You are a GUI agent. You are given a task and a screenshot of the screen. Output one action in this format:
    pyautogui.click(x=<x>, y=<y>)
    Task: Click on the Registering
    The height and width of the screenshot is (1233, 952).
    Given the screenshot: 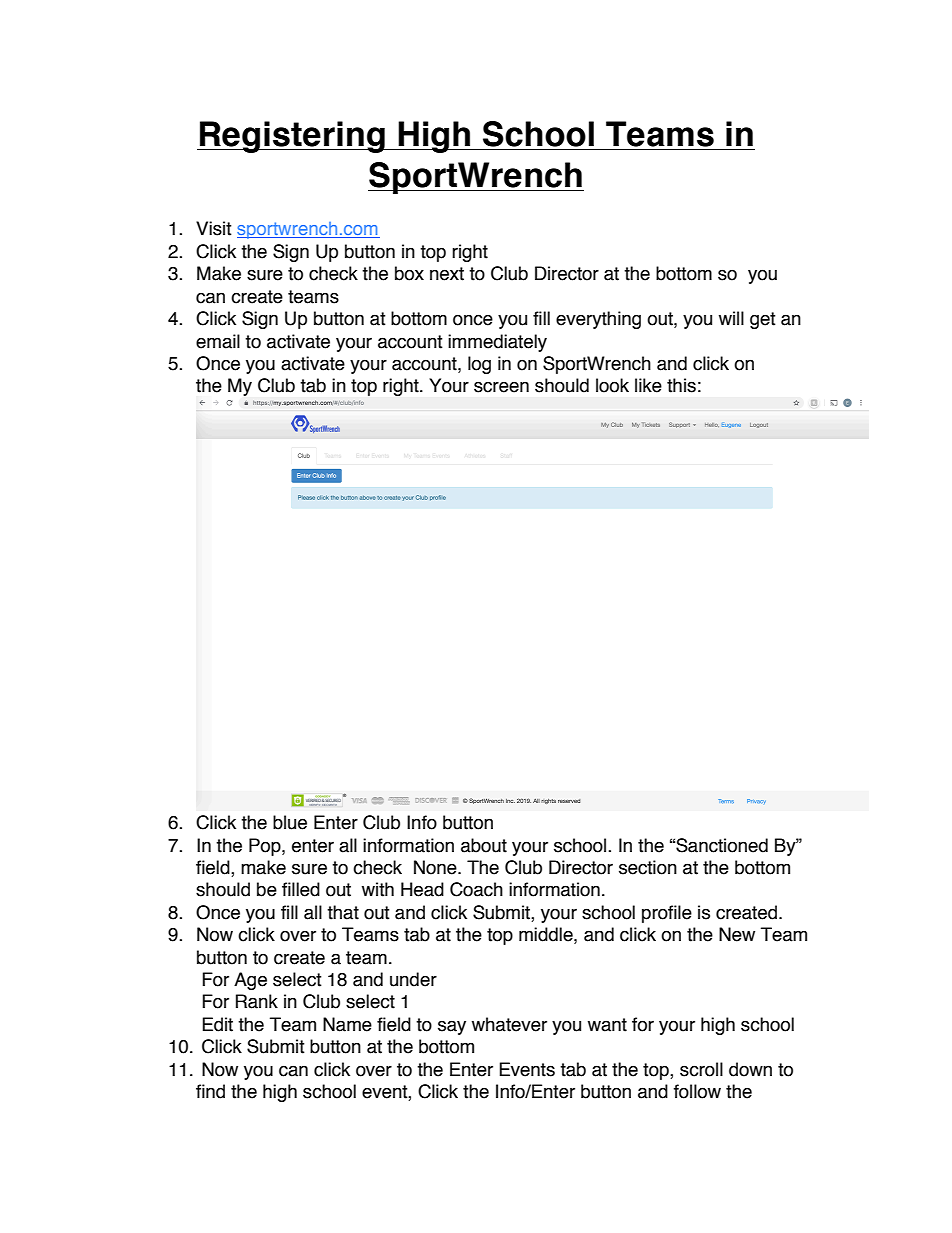 What is the action you would take?
    pyautogui.click(x=292, y=137)
